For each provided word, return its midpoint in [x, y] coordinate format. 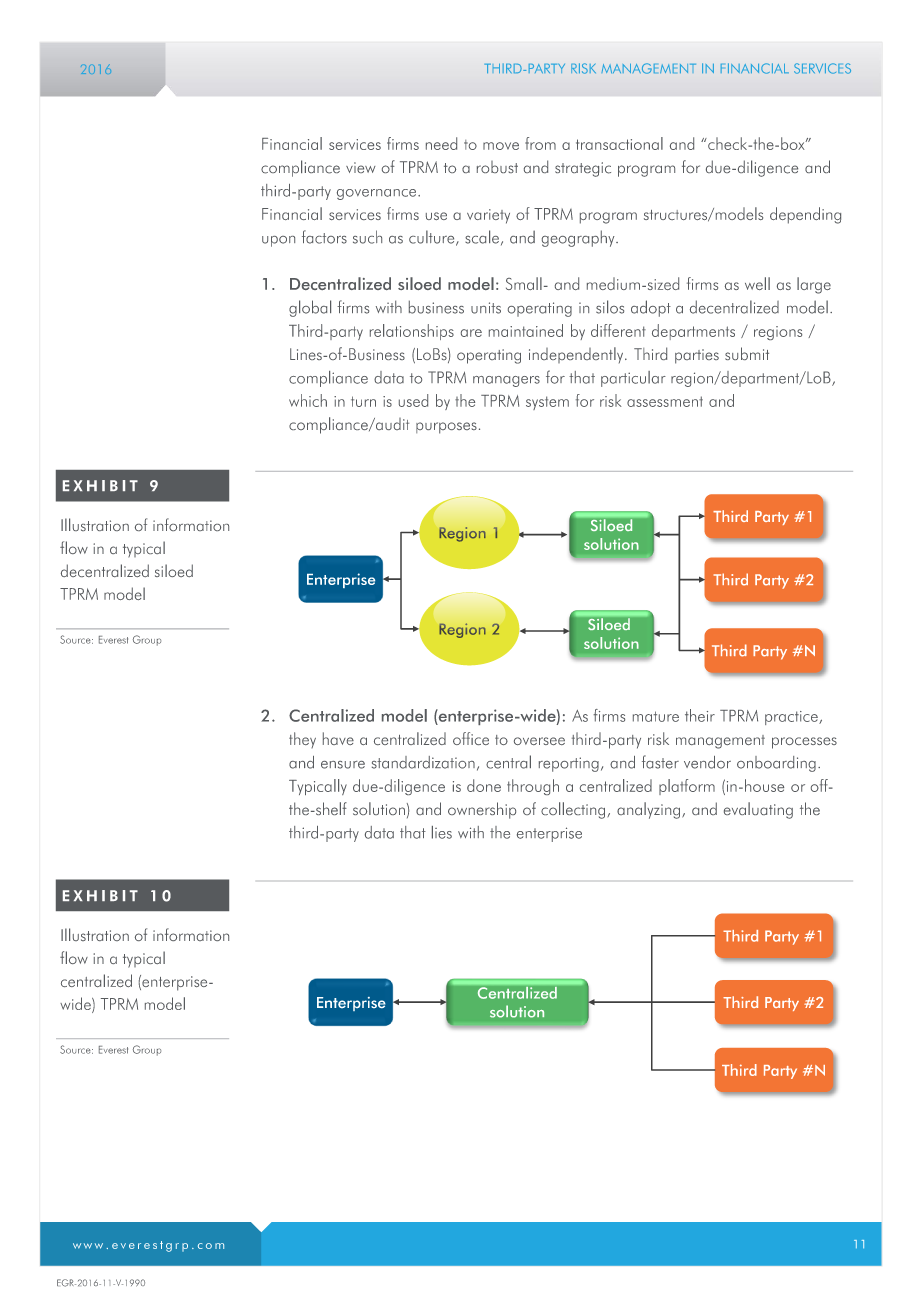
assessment [665, 401]
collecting [574, 810]
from [540, 143]
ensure [343, 765]
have [338, 738]
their [700, 715]
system [547, 403]
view [361, 167]
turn [363, 401]
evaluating [758, 810]
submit [747, 353]
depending [805, 215]
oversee [539, 741]
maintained [526, 330]
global [310, 308]
